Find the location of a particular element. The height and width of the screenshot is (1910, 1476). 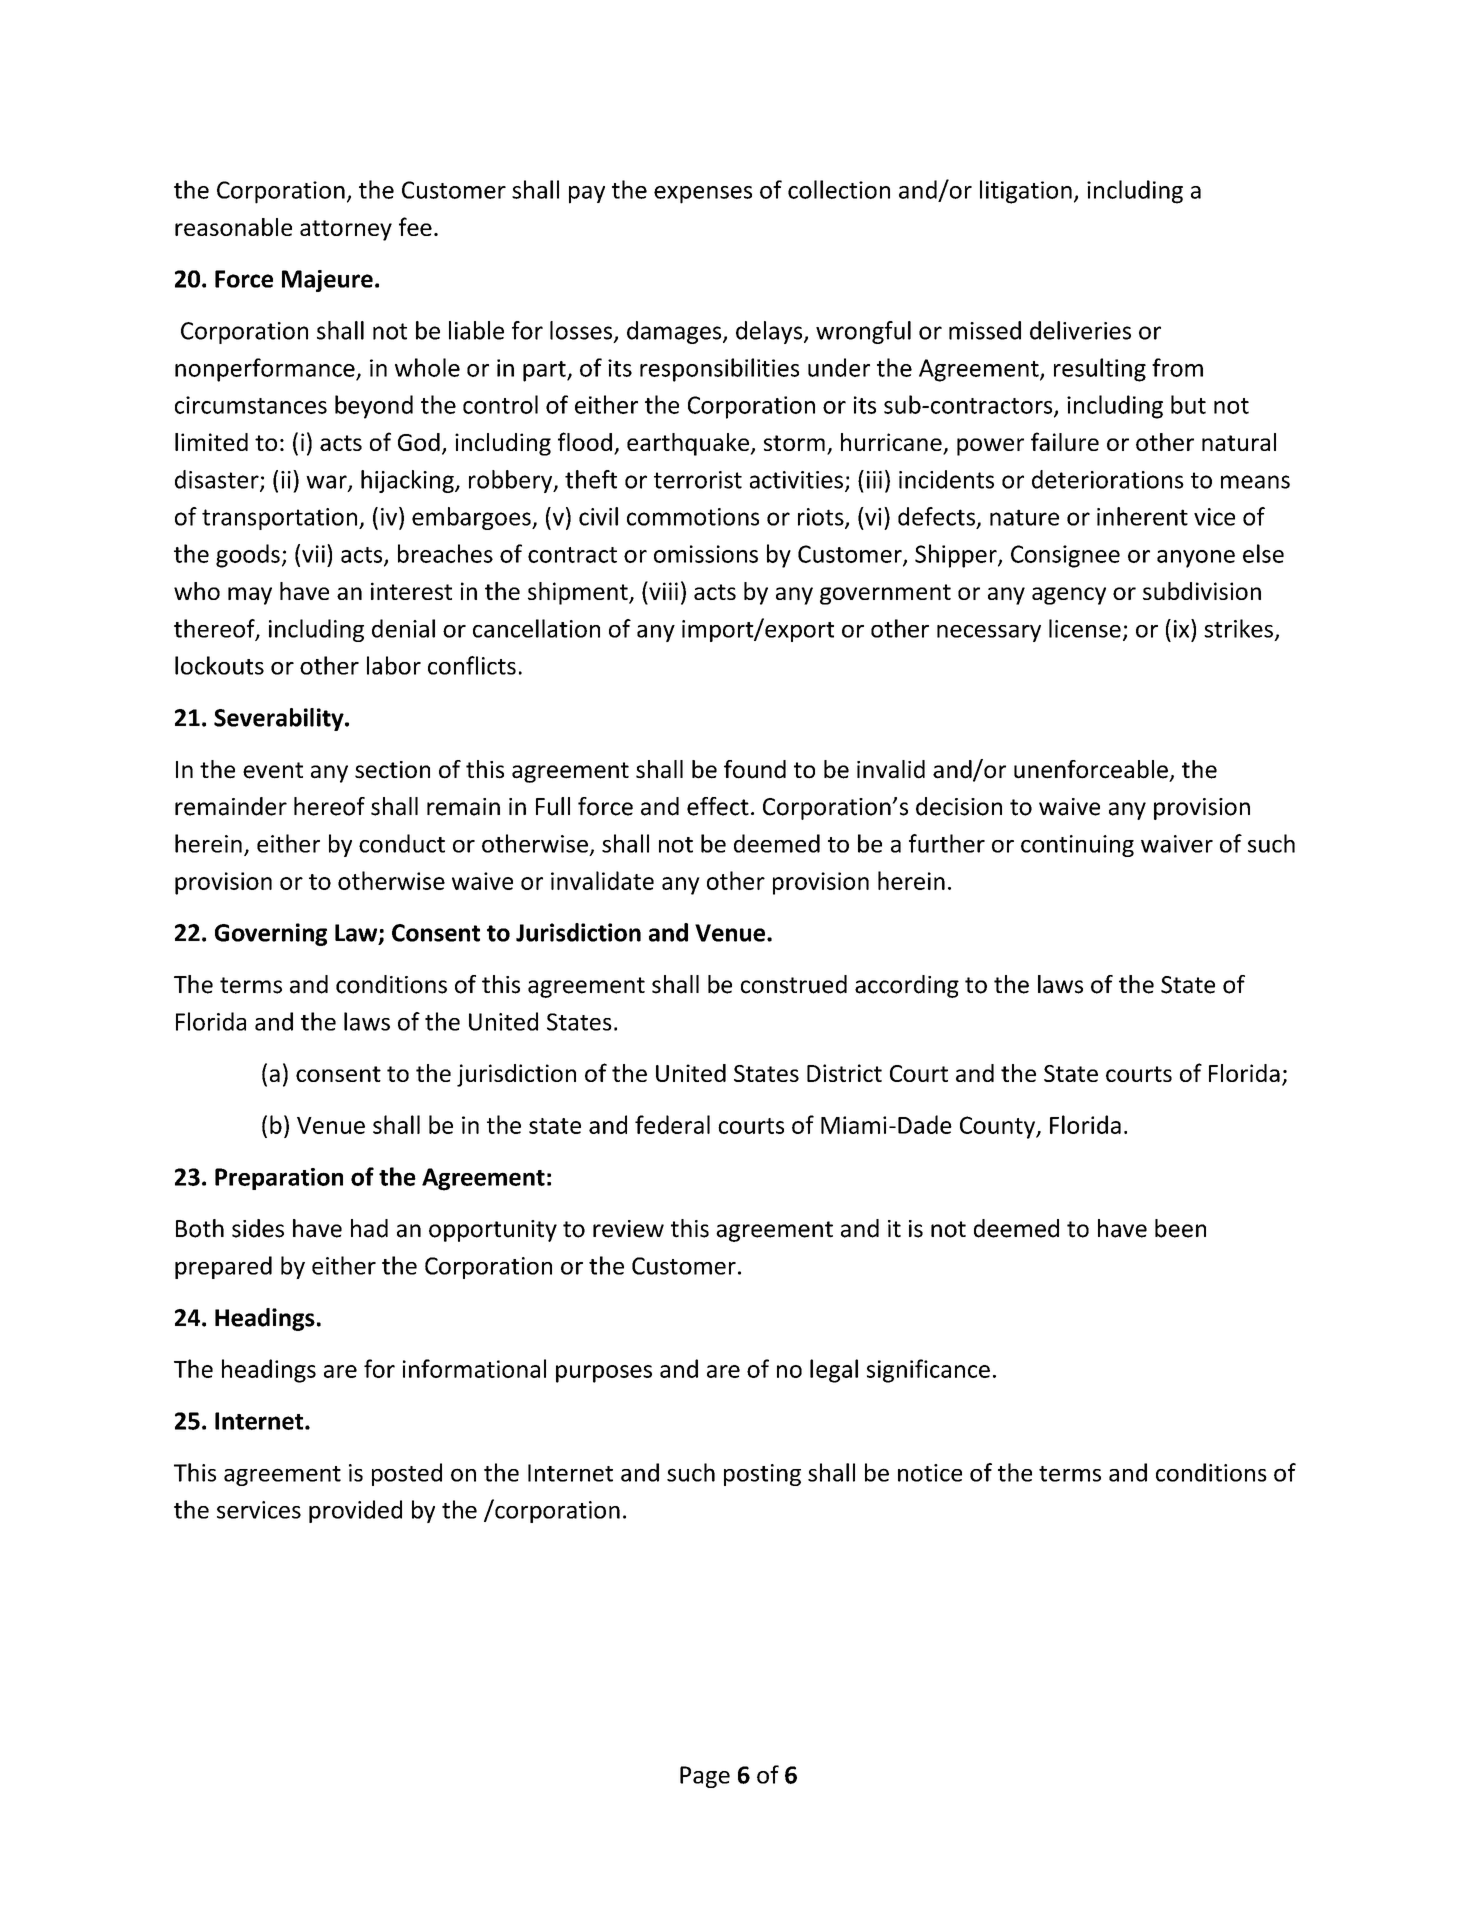

license is located at coordinates (1085, 628).
